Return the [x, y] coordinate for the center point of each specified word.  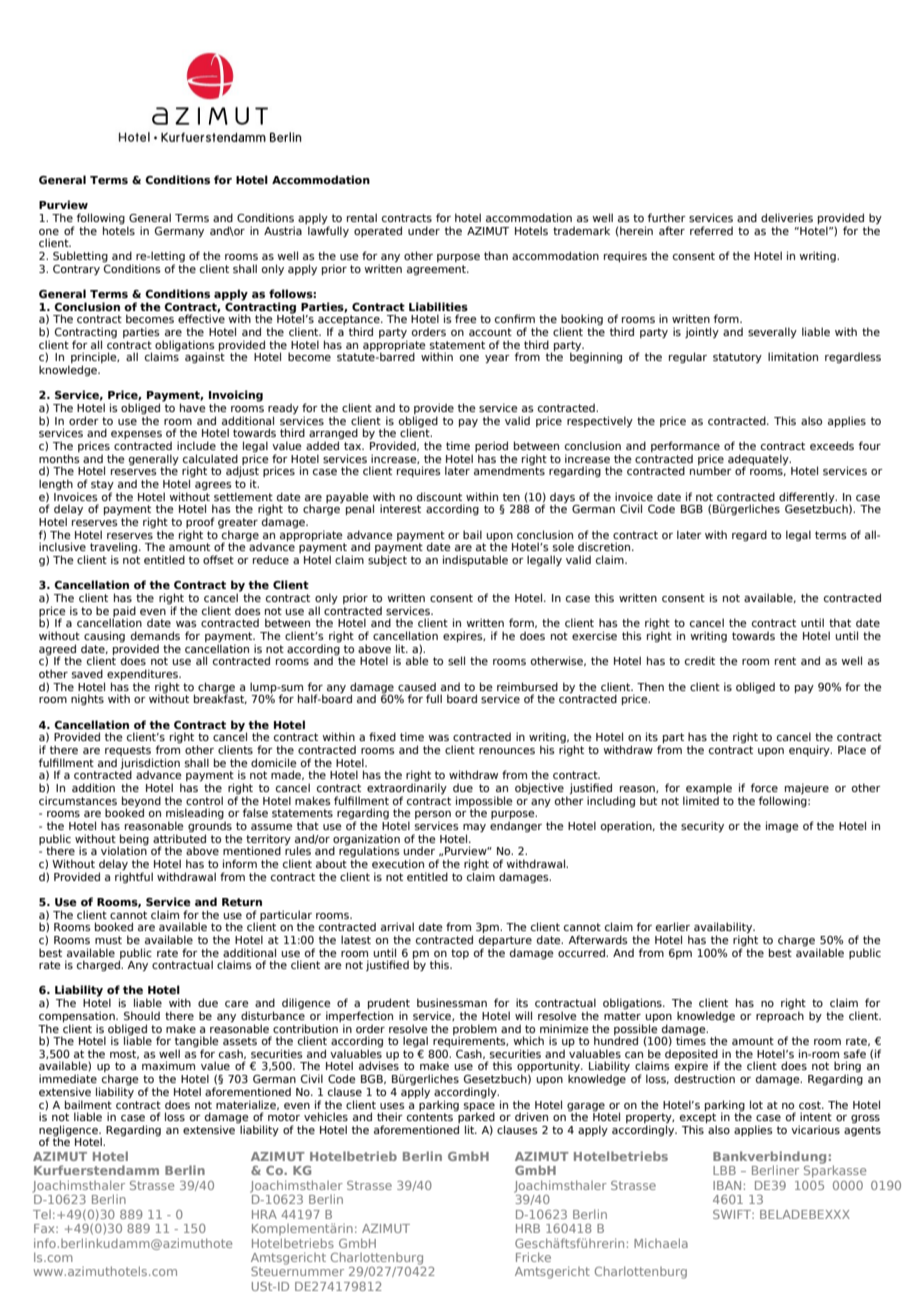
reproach [780, 1016]
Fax [45, 1228]
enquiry [810, 750]
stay [102, 486]
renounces [507, 751]
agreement [437, 270]
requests [129, 752]
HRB [528, 1228]
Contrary [76, 270]
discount [439, 496]
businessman [452, 1002]
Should [142, 1015]
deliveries [787, 217]
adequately [759, 460]
